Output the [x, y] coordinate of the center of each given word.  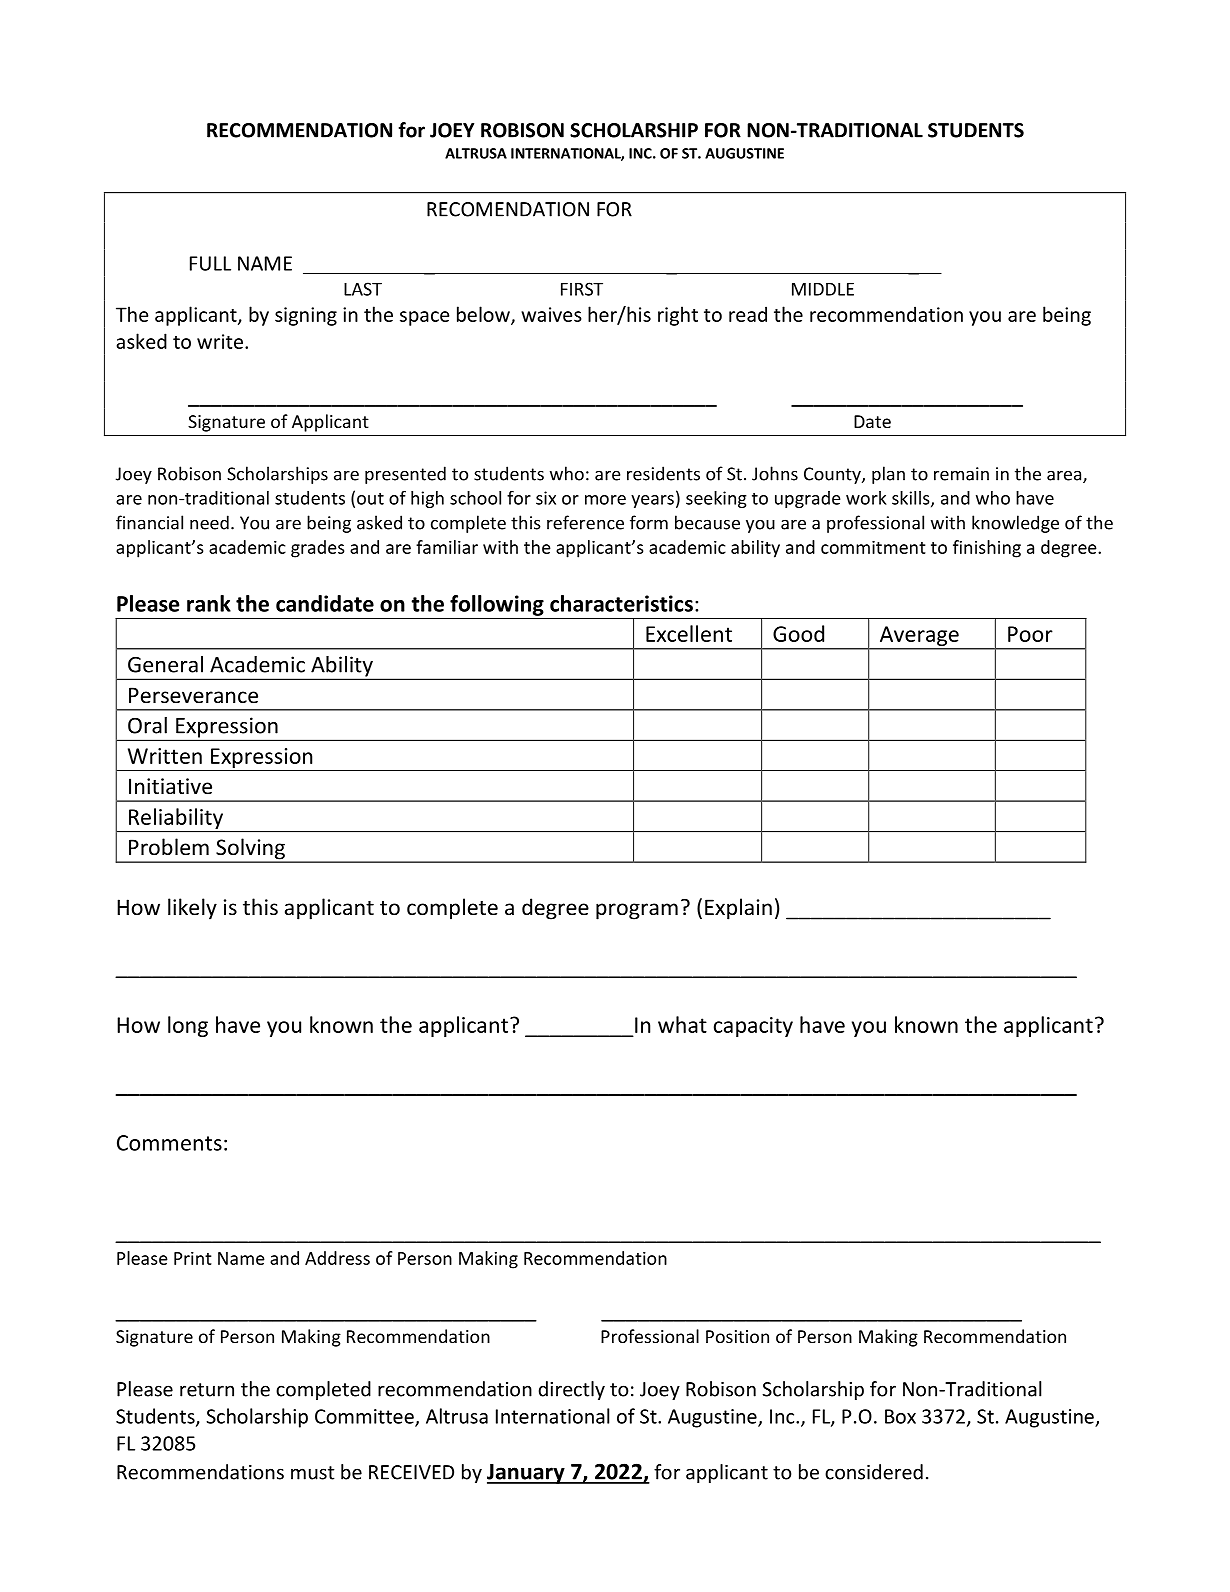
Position [737, 1336]
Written [165, 756]
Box [900, 1416]
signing [306, 316]
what [682, 1024]
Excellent [689, 633]
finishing [987, 549]
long [188, 1026]
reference [585, 522]
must [313, 1473]
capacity [753, 1027]
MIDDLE [823, 289]
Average [919, 637]
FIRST [582, 289]
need [209, 522]
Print [193, 1258]
